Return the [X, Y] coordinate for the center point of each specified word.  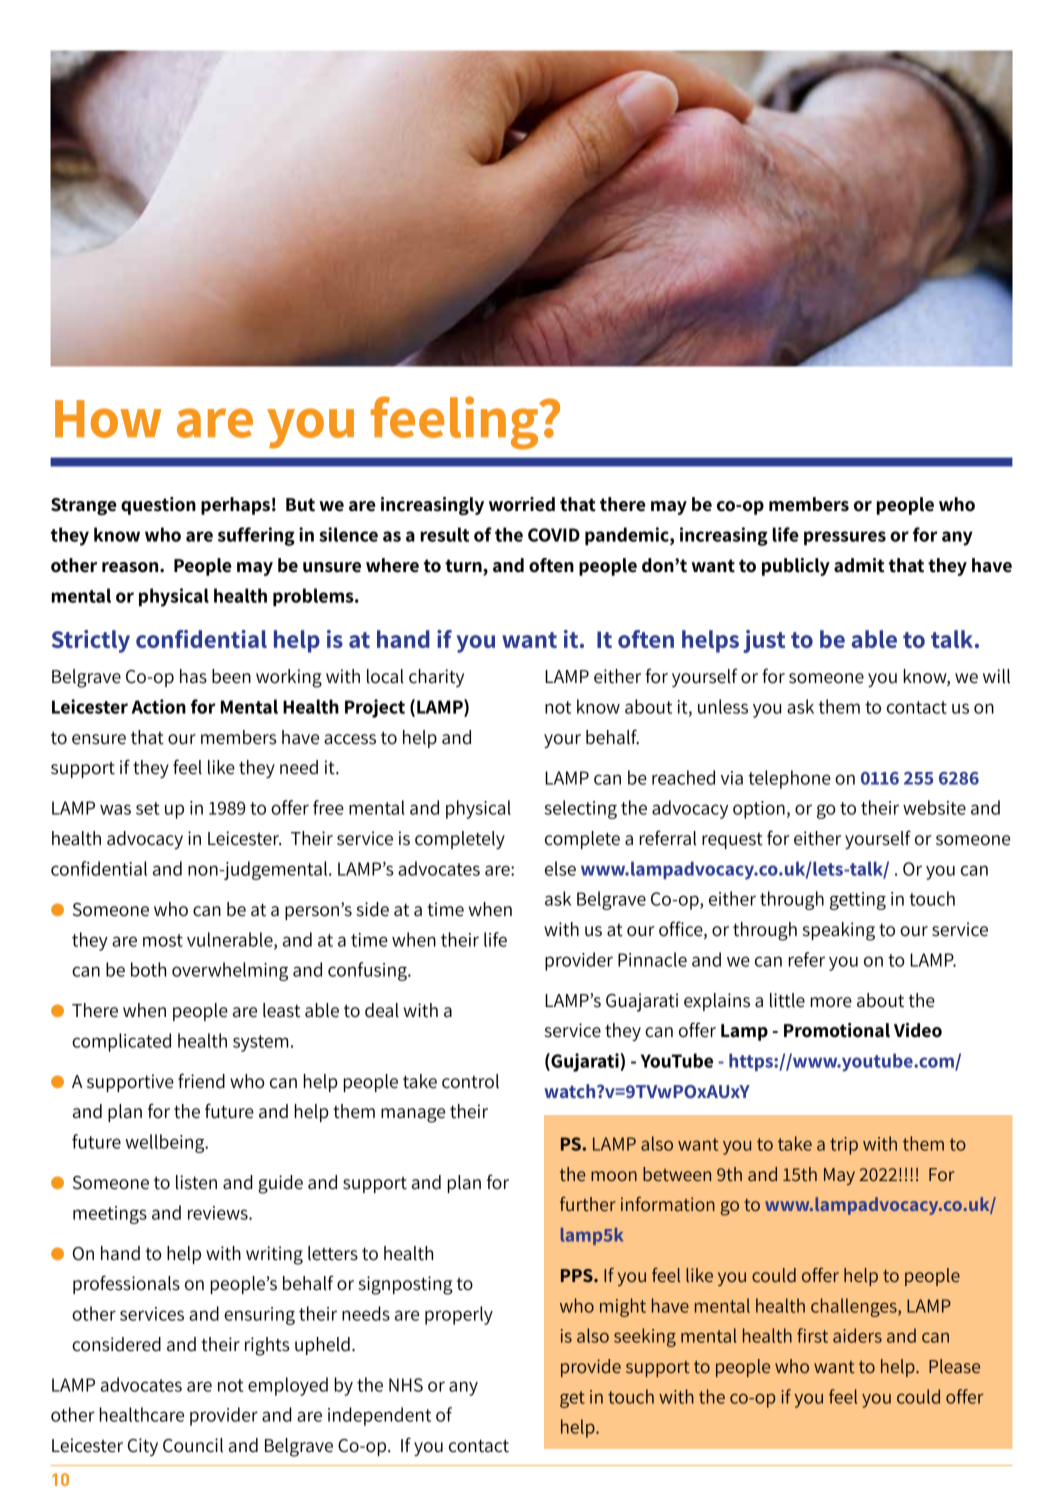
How [108, 419]
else [560, 868]
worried [522, 504]
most [163, 940]
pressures [845, 538]
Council [193, 1445]
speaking [839, 931]
